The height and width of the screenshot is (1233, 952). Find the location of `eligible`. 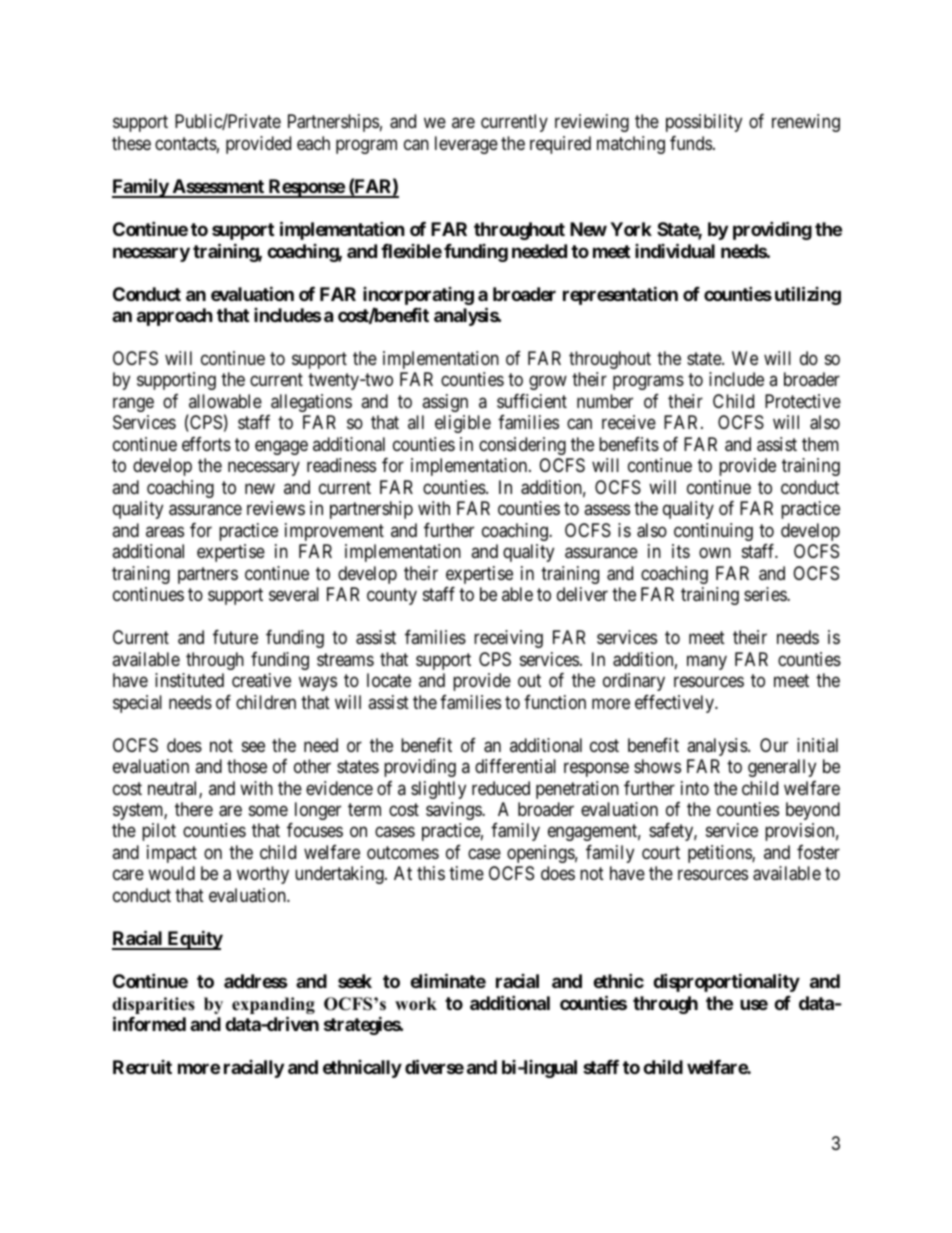

eligible is located at coordinates (463, 424).
